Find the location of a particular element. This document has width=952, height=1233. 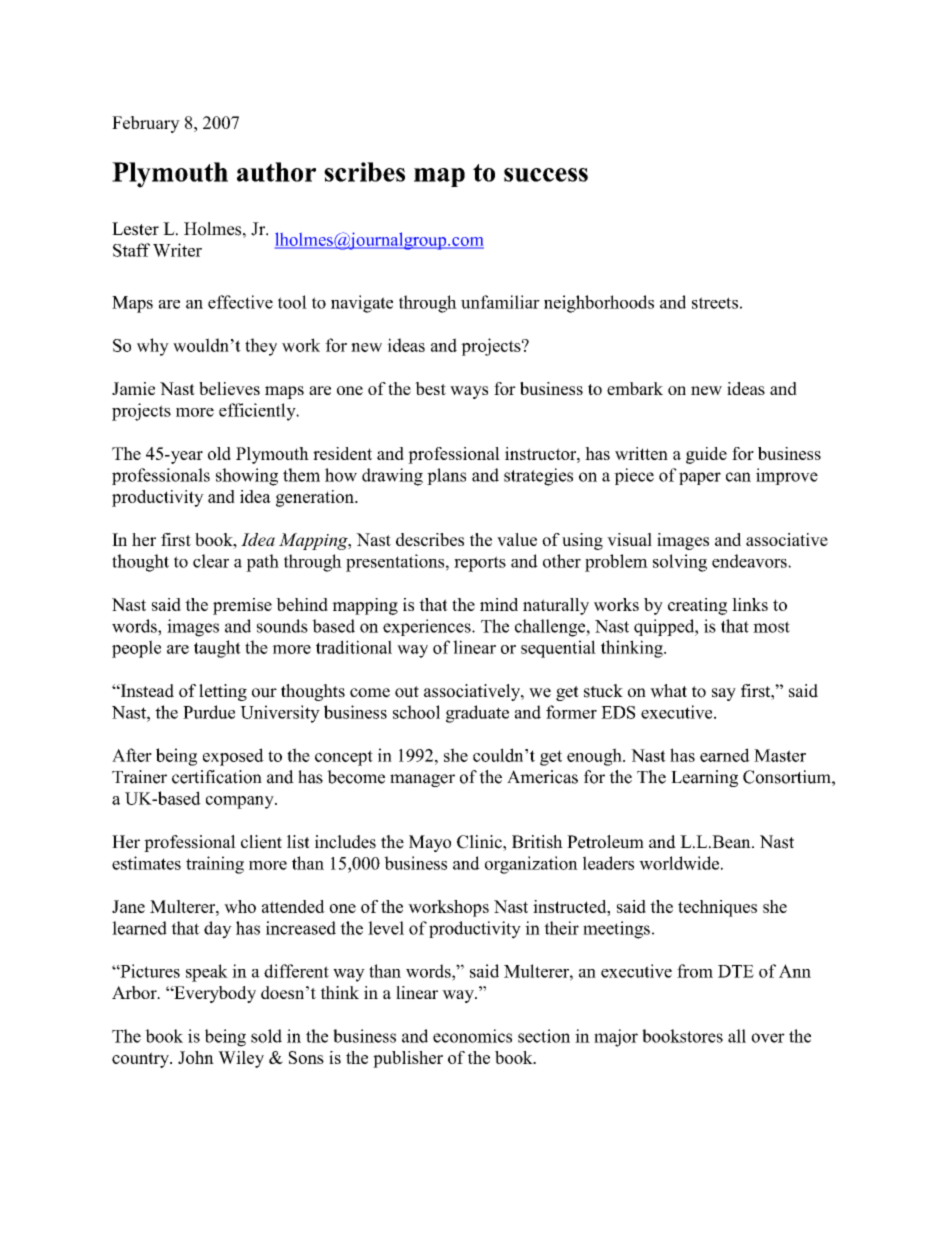

streets is located at coordinates (715, 303).
